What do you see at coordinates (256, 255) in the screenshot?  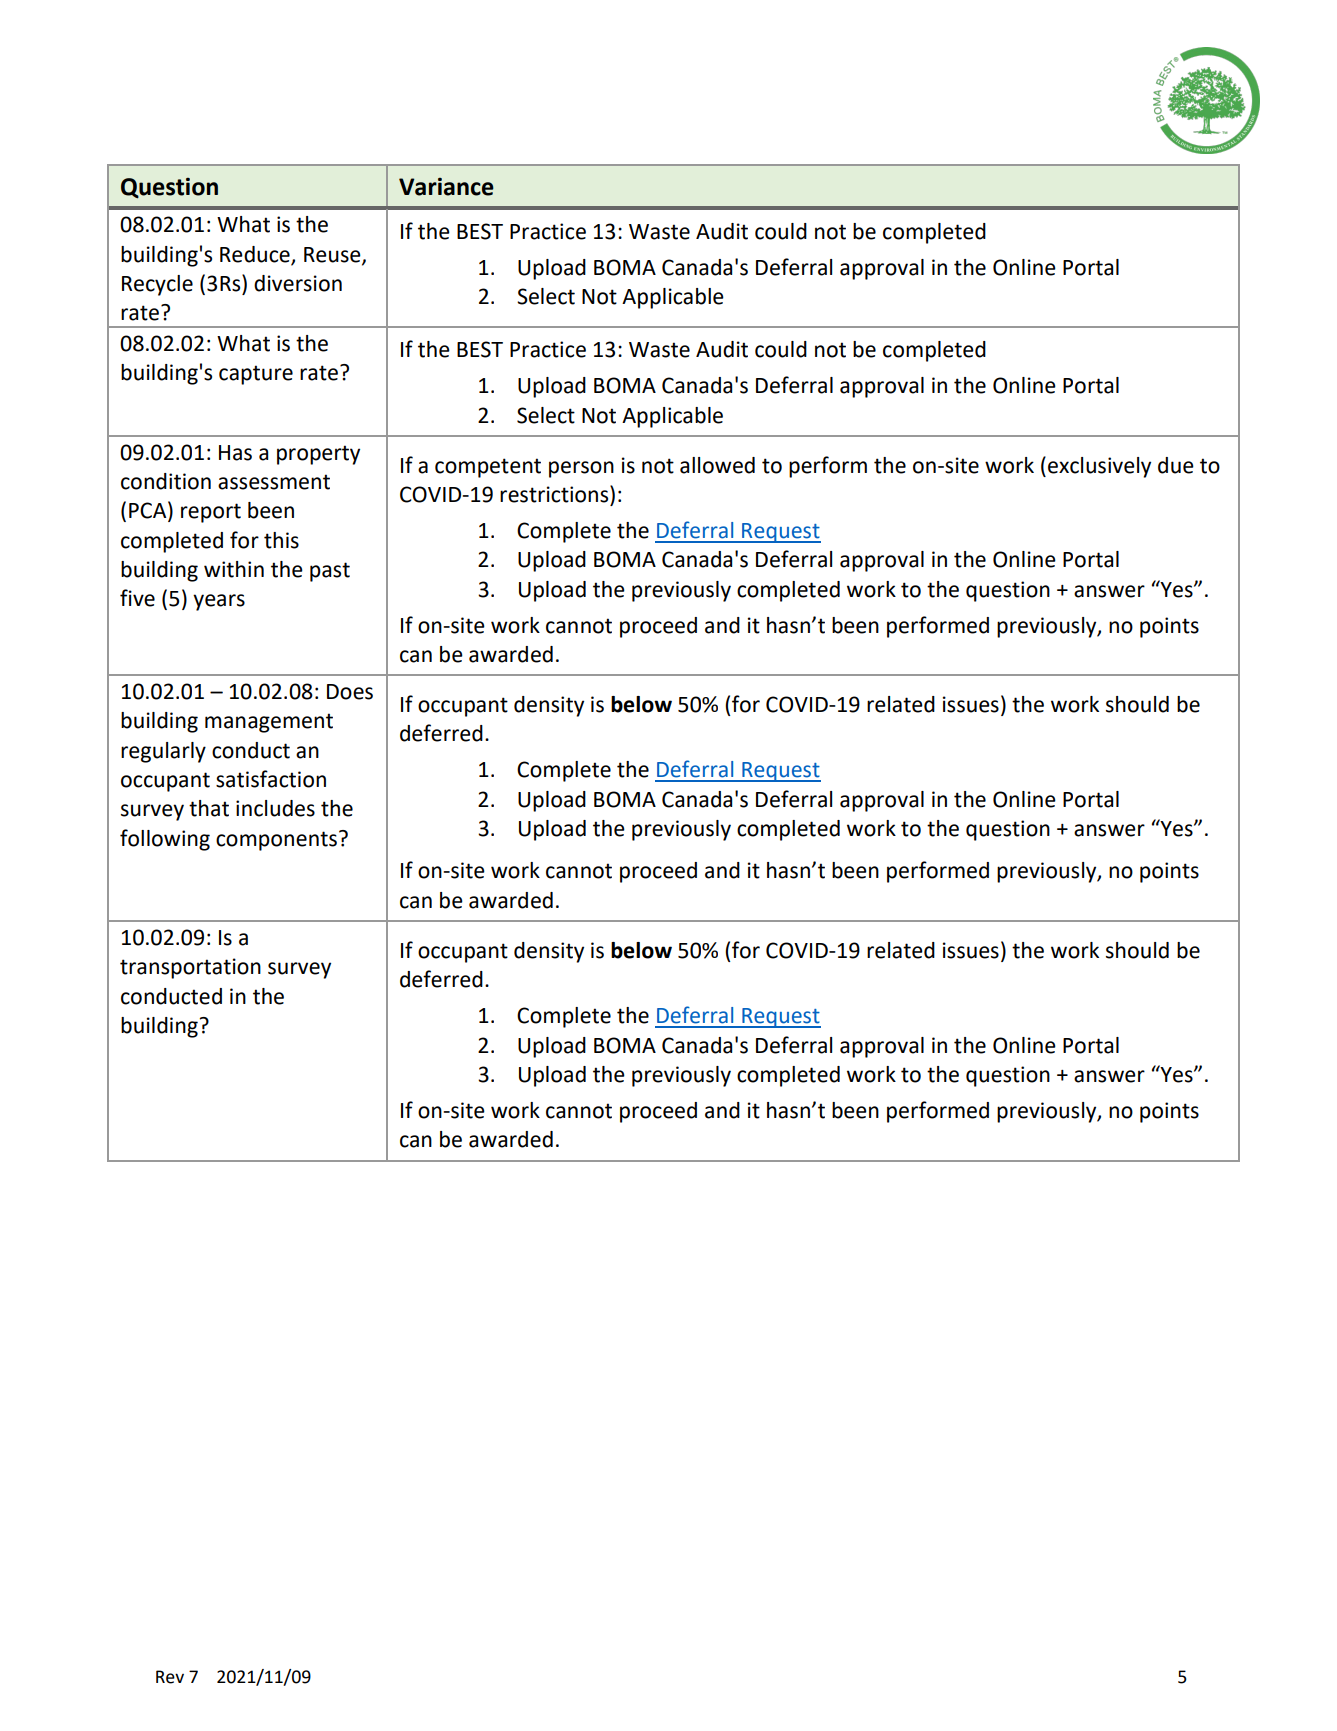 I see `Reduce` at bounding box center [256, 255].
